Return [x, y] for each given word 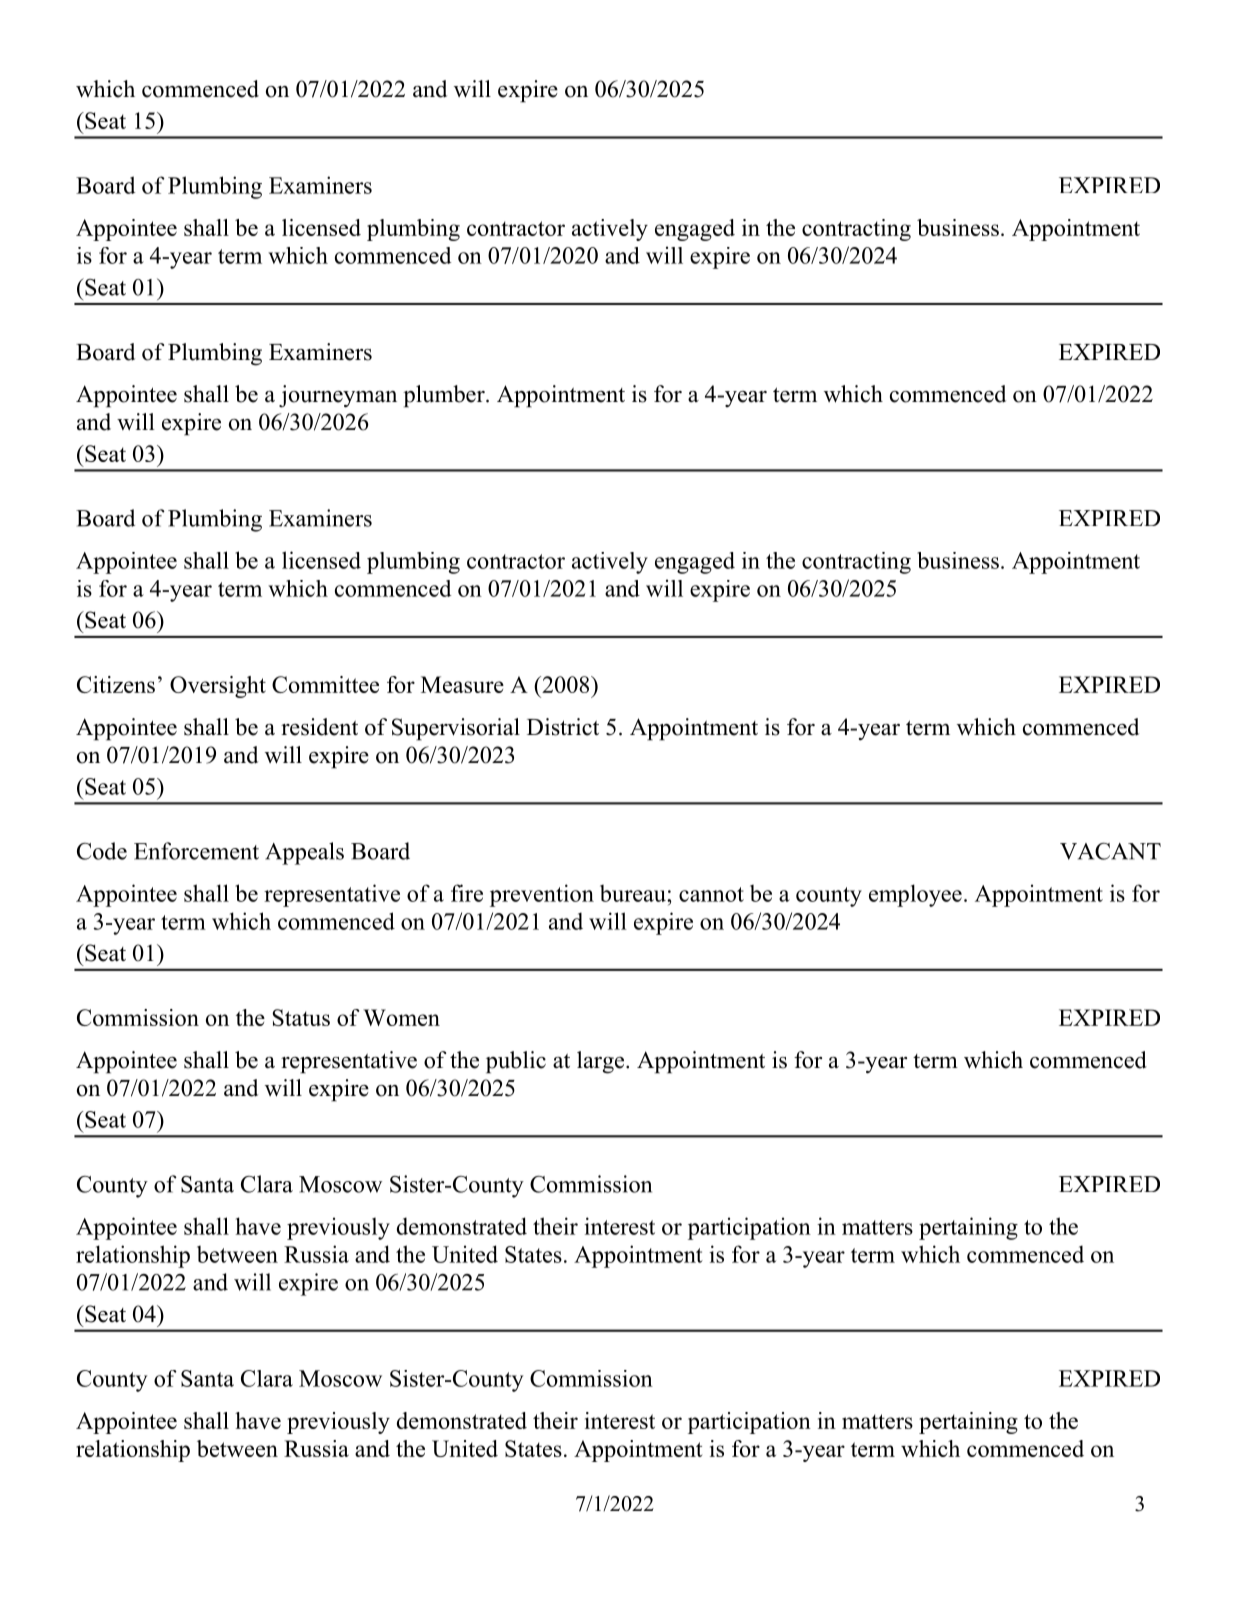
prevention [542, 895]
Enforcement [196, 851]
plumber [445, 396]
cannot [711, 894]
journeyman [338, 396]
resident [319, 727]
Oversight [218, 687]
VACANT [1110, 851]
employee [915, 895]
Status [301, 1017]
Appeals [304, 853]
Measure [462, 684]
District [563, 727]
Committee [325, 684]
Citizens [116, 684]
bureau [634, 893]
